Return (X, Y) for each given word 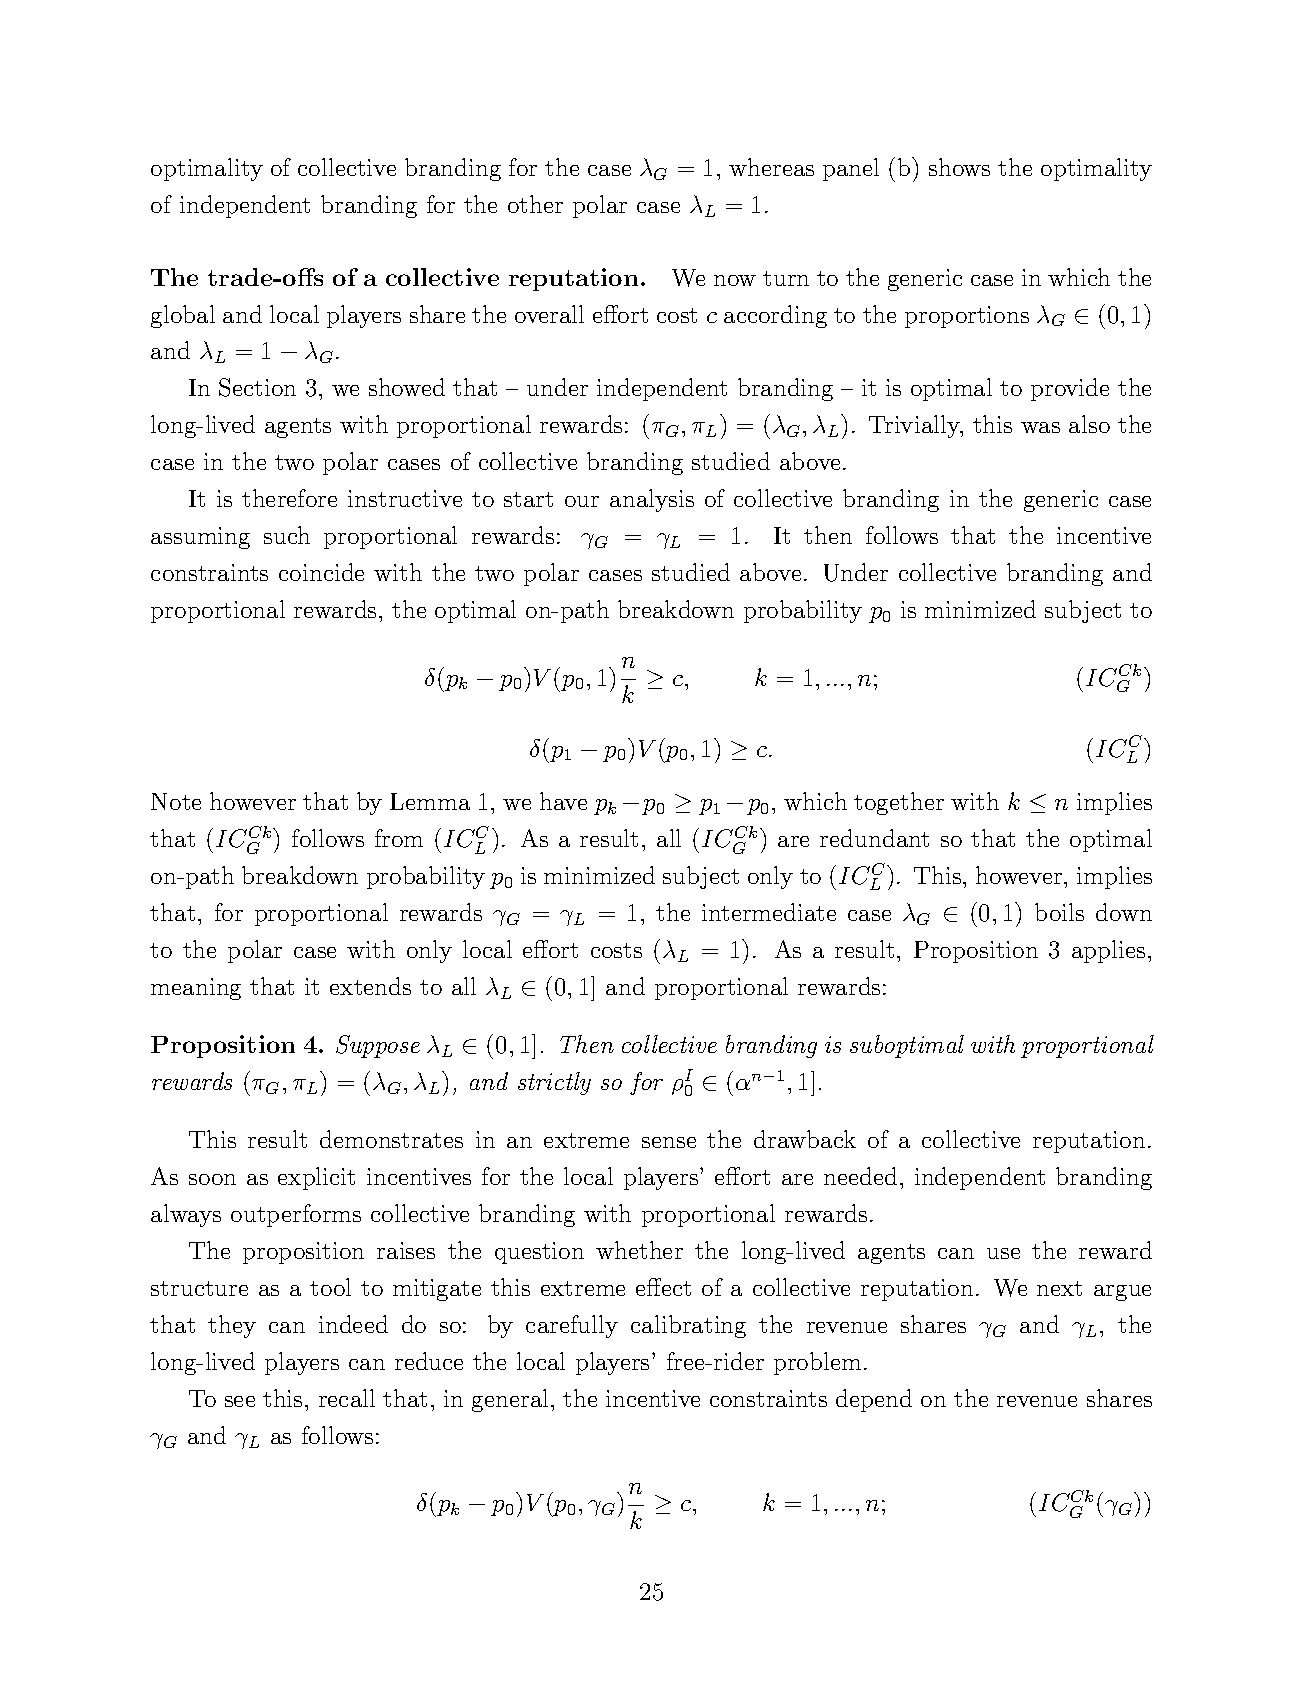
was (1040, 427)
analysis (652, 500)
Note (176, 801)
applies (1108, 951)
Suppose (378, 1046)
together (899, 803)
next (1059, 1288)
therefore (289, 498)
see (240, 1401)
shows (959, 167)
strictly (554, 1083)
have (563, 801)
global (183, 316)
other (535, 204)
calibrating (688, 1326)
